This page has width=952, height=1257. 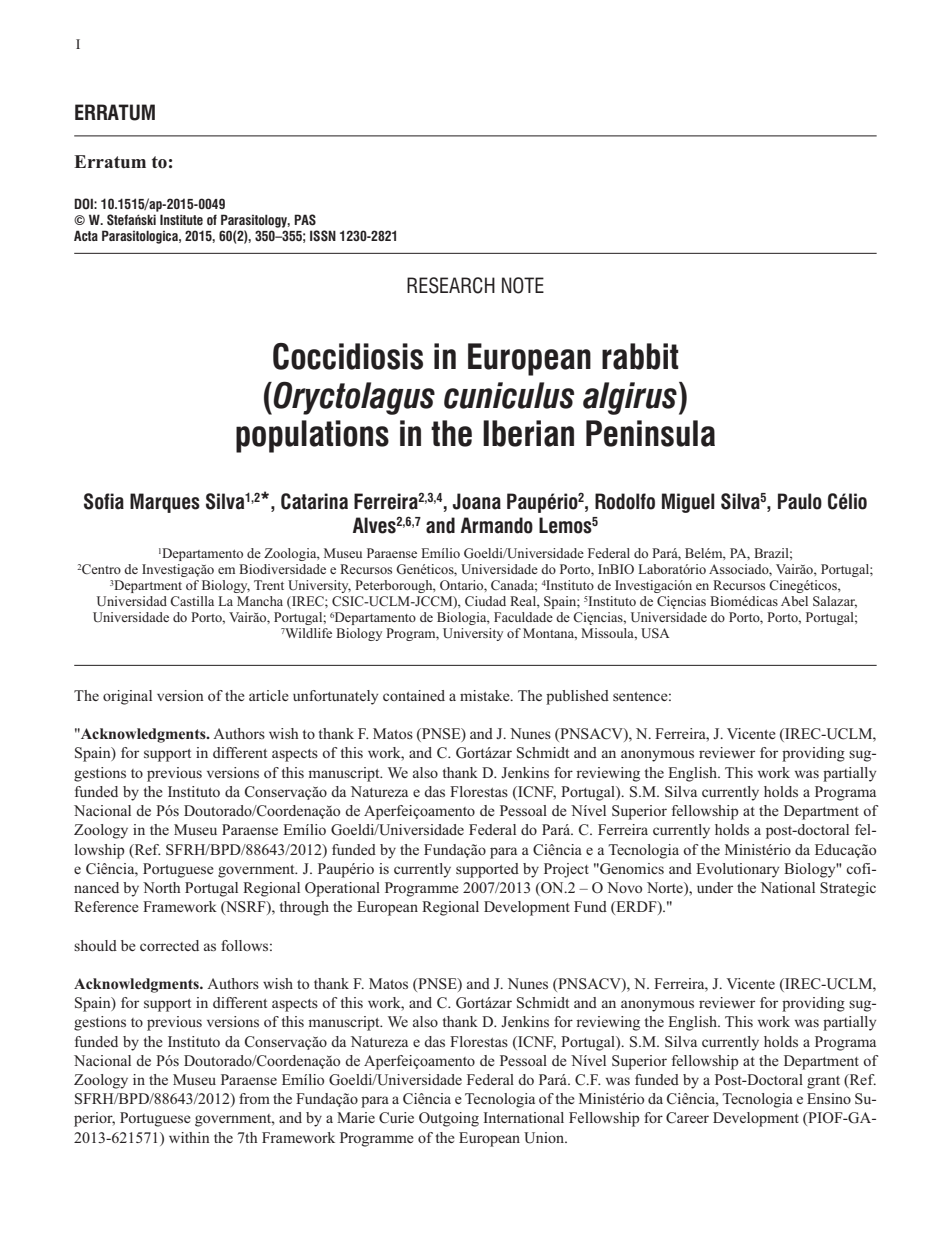 I want to click on North, so click(x=162, y=887).
